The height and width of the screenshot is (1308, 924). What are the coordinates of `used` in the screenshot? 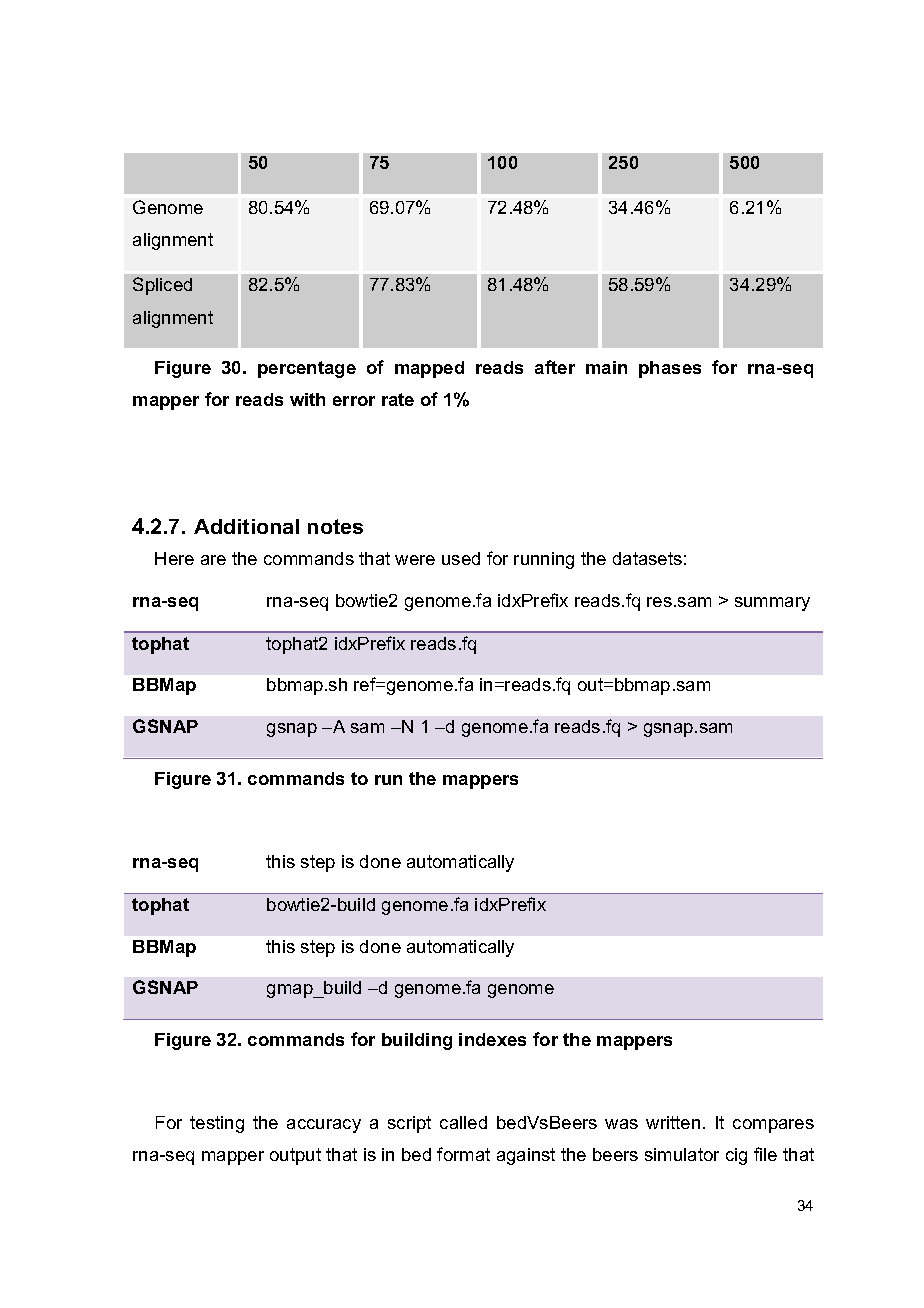 It's located at (461, 558).
